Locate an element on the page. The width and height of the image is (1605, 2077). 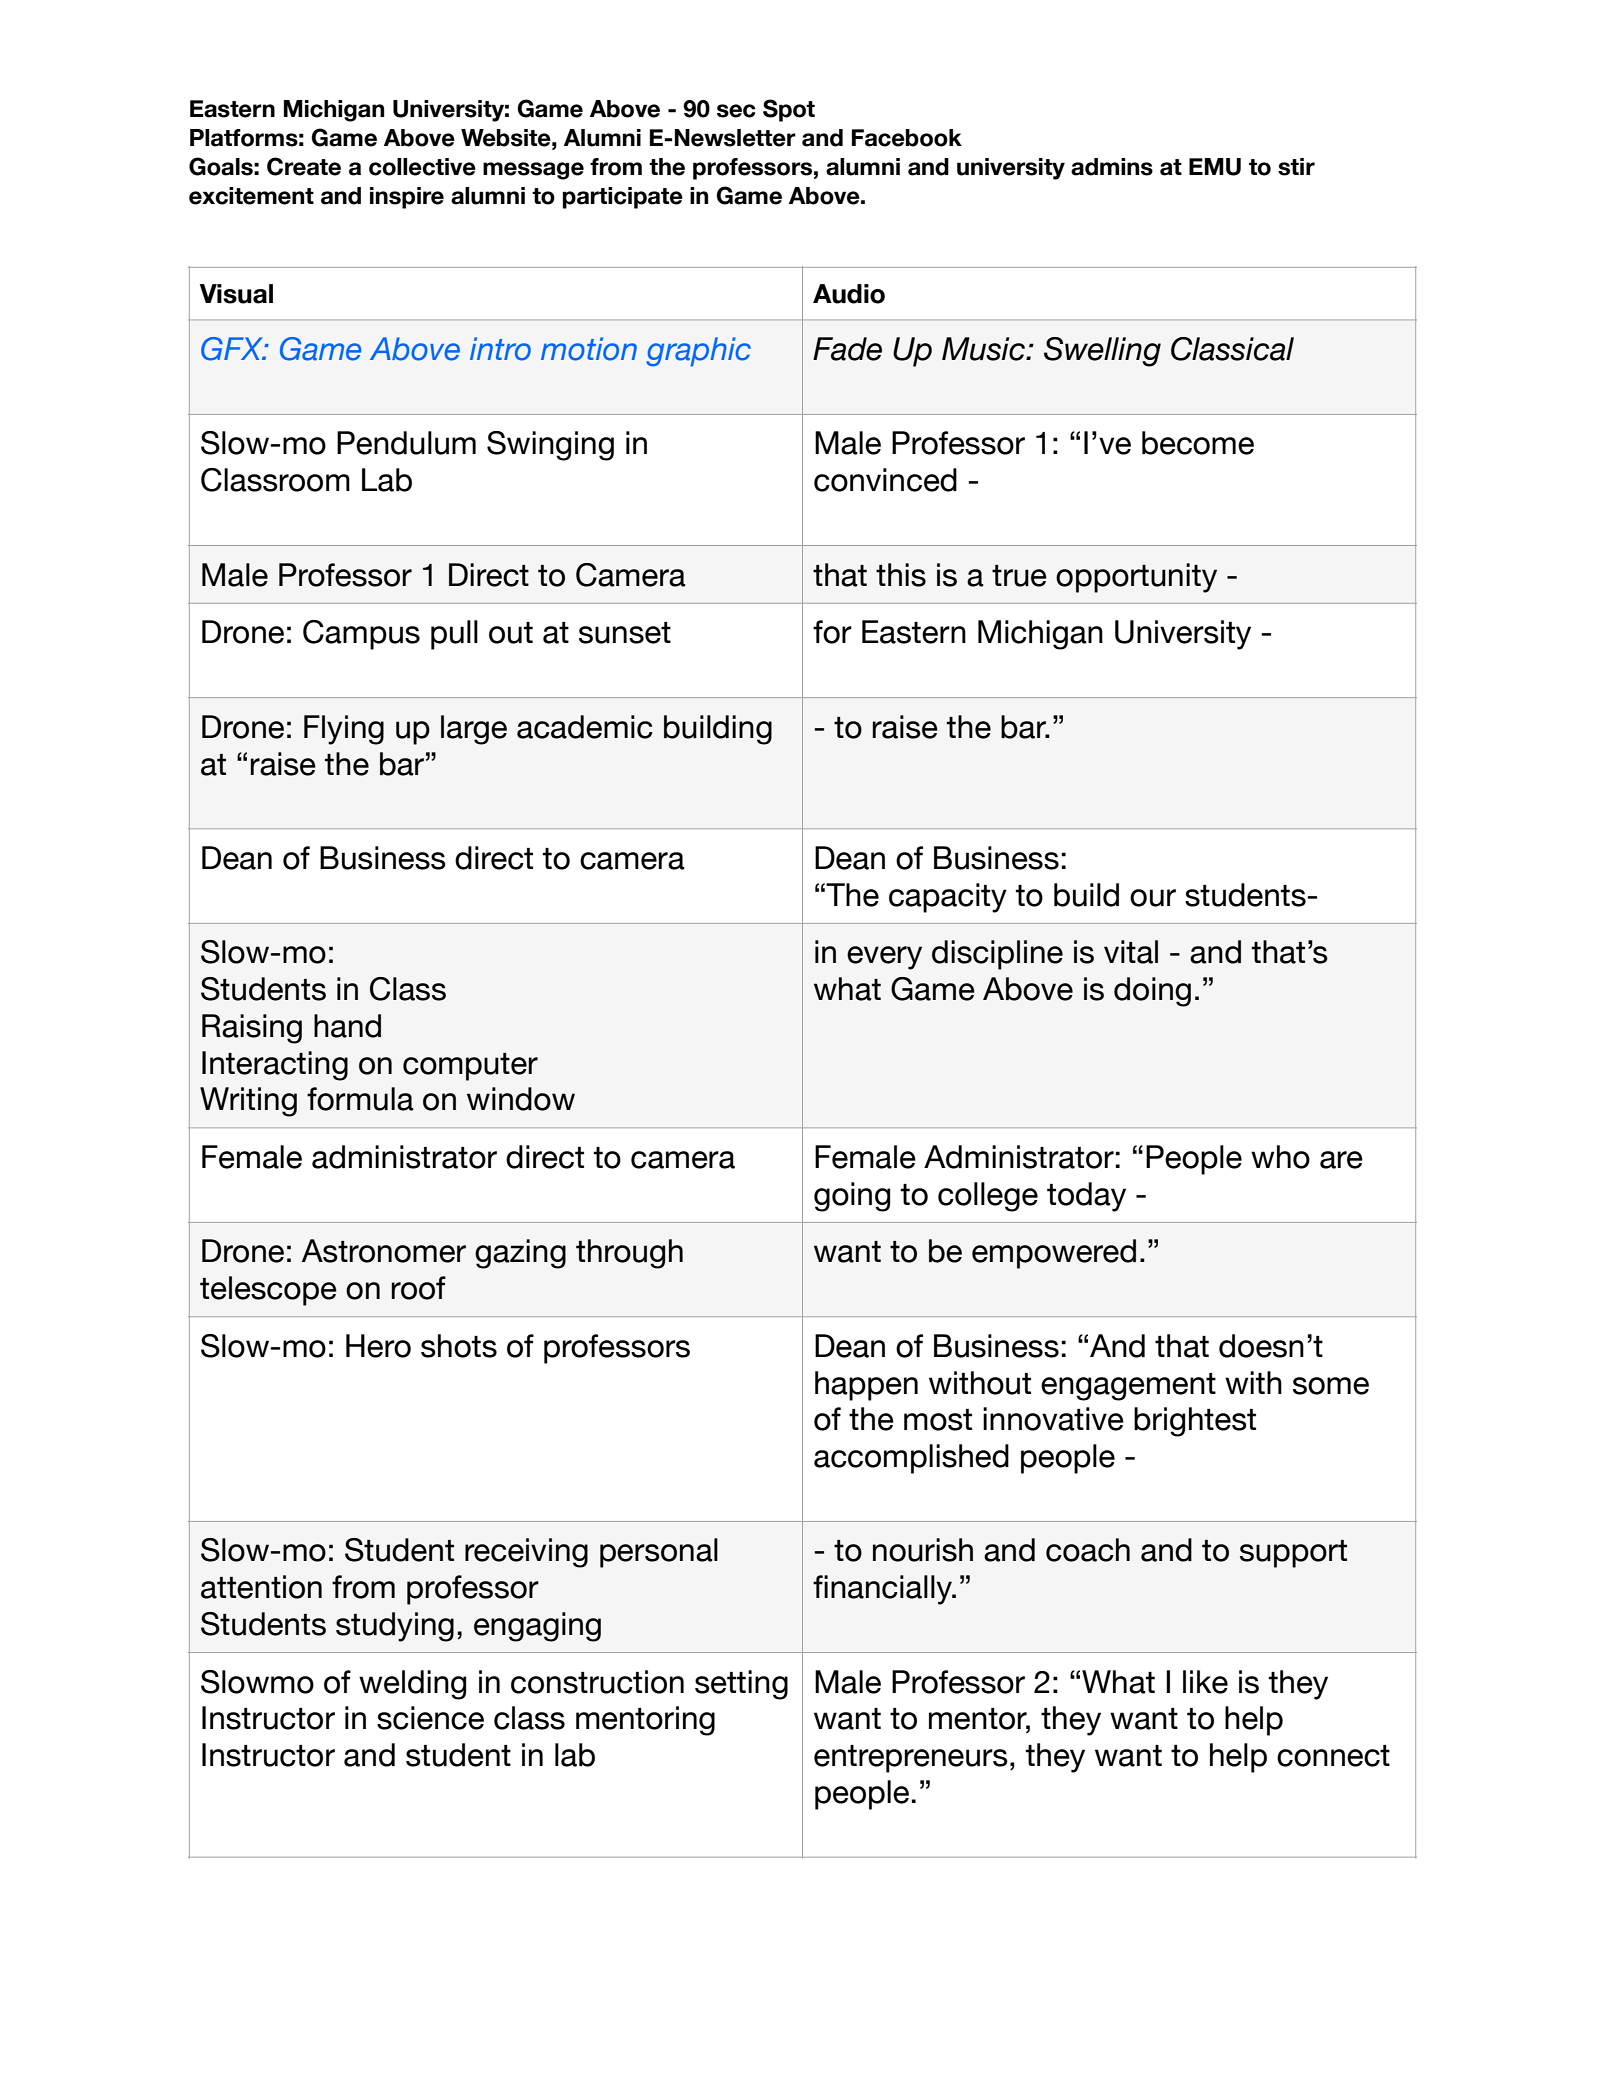
every is located at coordinates (884, 958).
